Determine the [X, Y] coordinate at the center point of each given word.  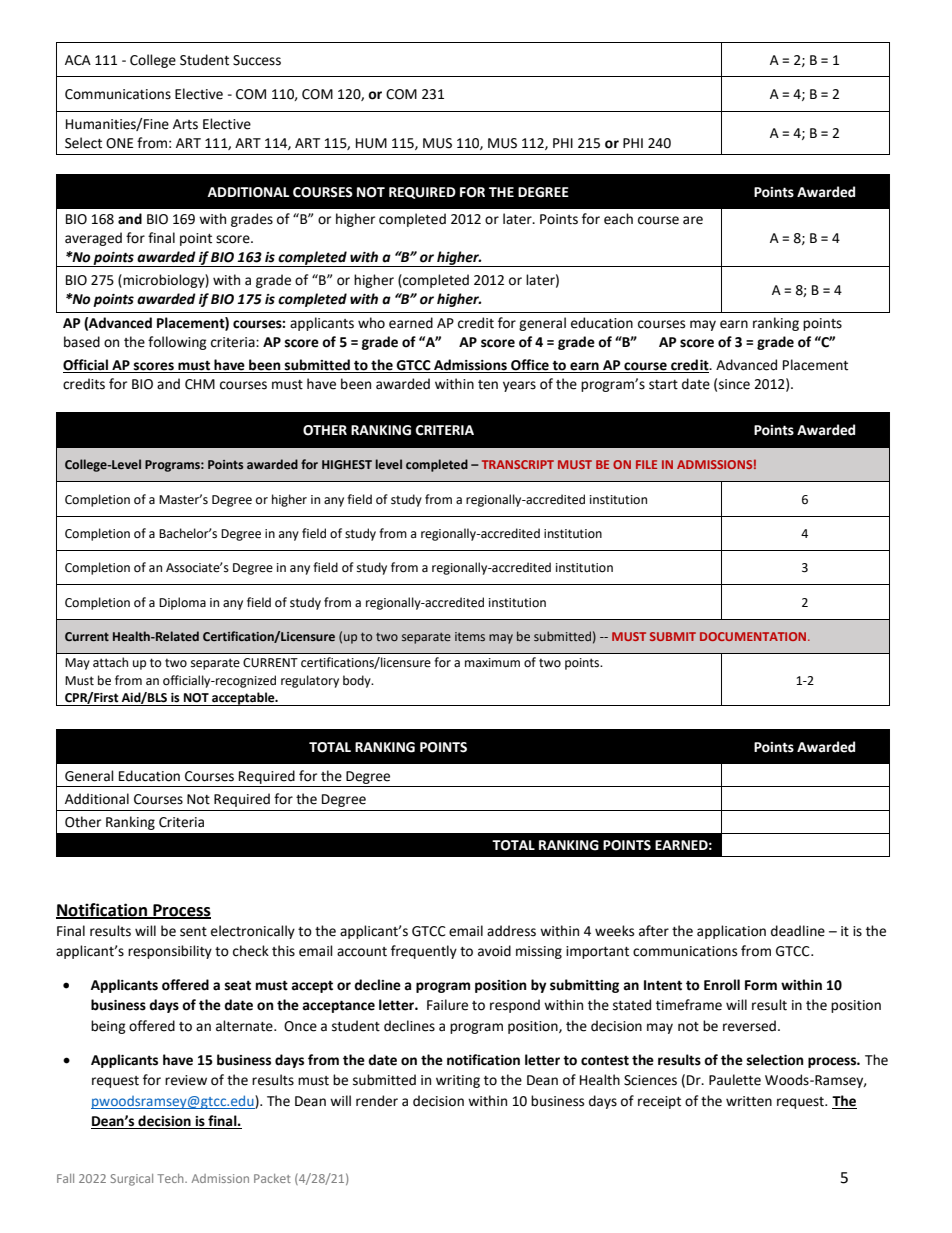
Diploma [182, 603]
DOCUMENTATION [754, 636]
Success [257, 60]
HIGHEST [347, 464]
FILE [646, 464]
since [734, 384]
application [731, 932]
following [177, 343]
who [371, 323]
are [693, 220]
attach [110, 662]
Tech [171, 1178]
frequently [424, 952]
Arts [185, 124]
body [358, 681]
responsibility [170, 952]
